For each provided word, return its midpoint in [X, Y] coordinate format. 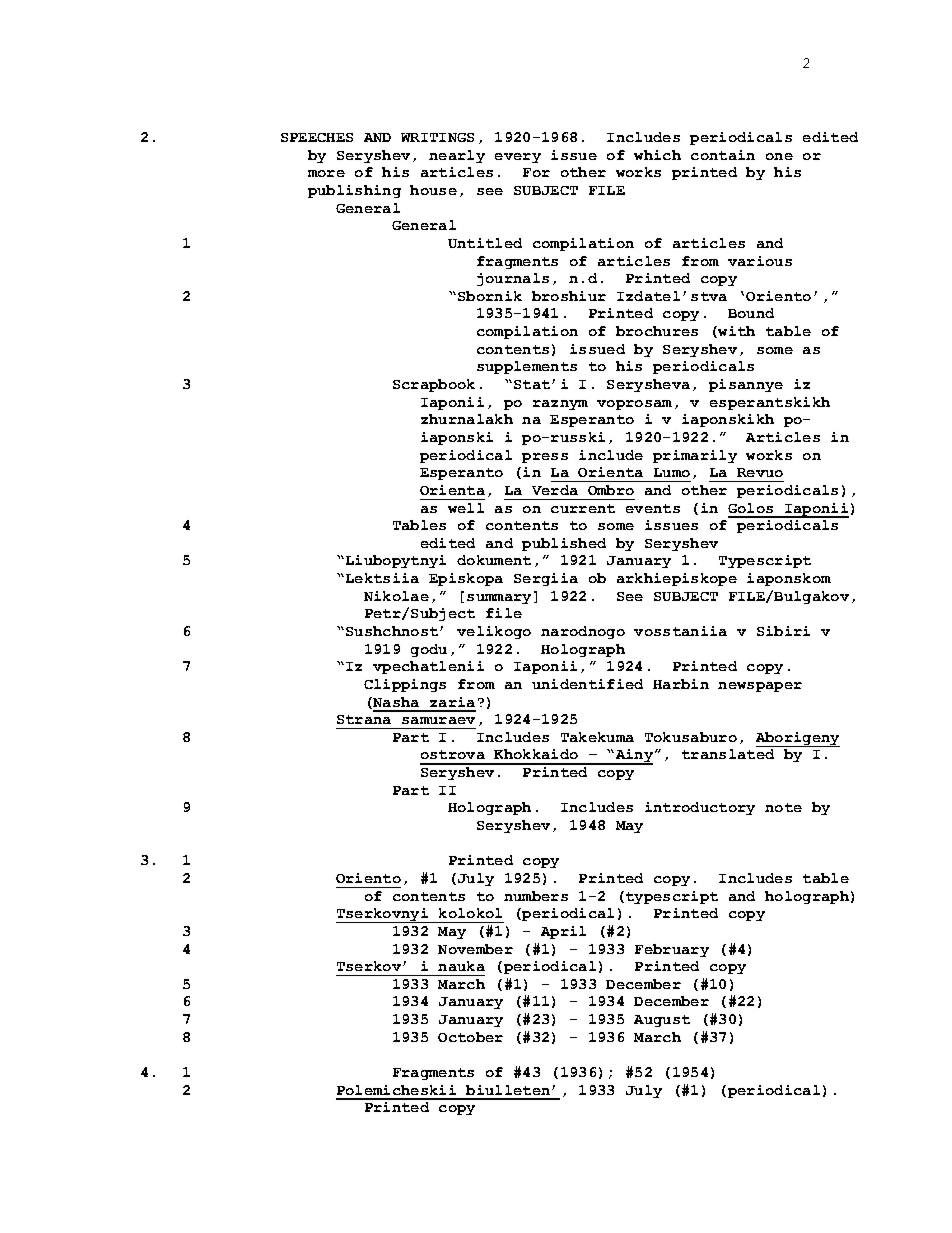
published [564, 544]
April [563, 932]
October [470, 1037]
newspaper [760, 687]
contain [723, 155]
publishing [354, 191]
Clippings [405, 685]
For [536, 172]
